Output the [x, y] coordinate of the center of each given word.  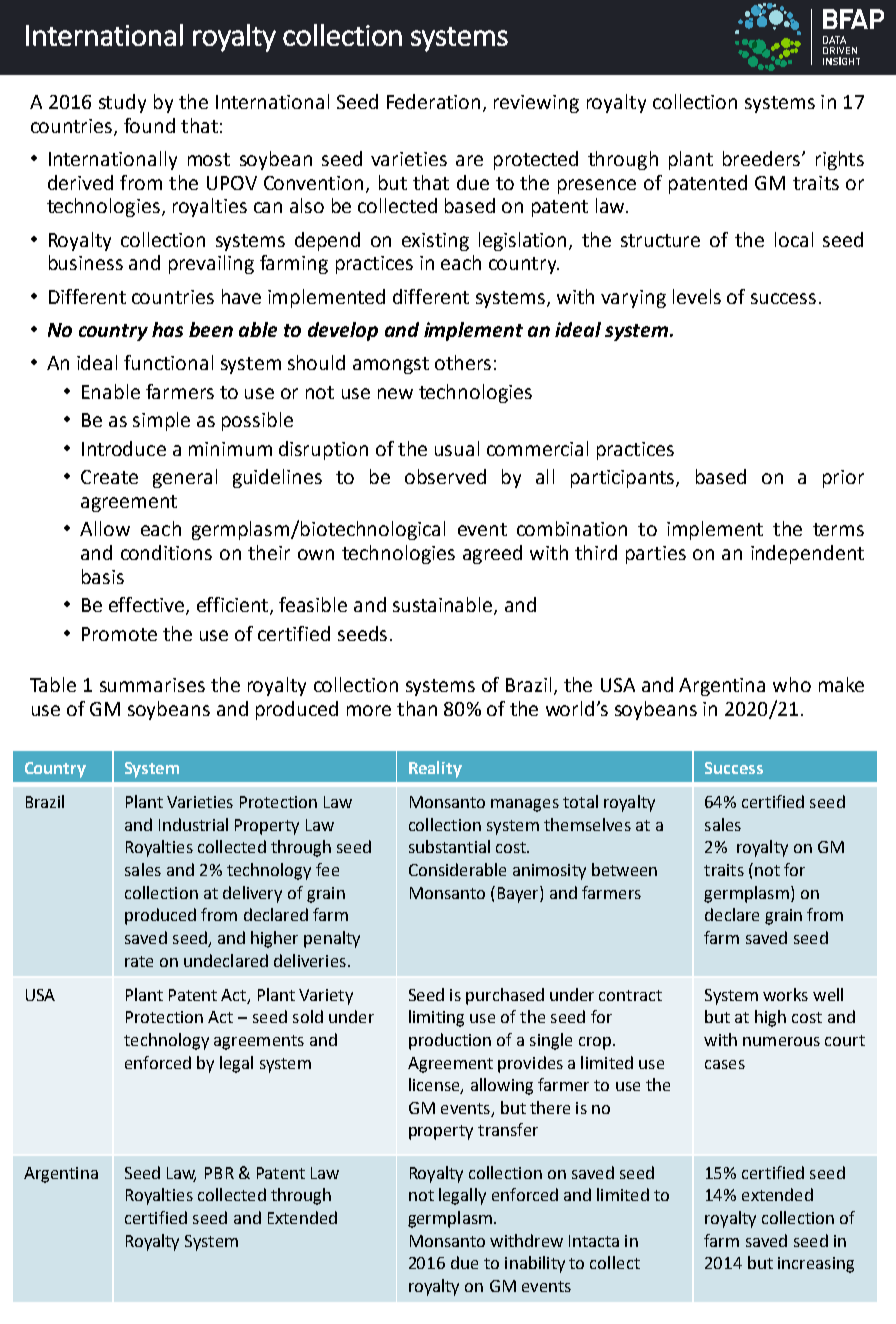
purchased [505, 996]
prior [843, 479]
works [785, 994]
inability [535, 1264]
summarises [152, 685]
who [792, 684]
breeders [761, 158]
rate [139, 961]
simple [161, 421]
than [417, 708]
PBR [219, 1173]
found [149, 125]
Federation [433, 101]
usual [457, 448]
